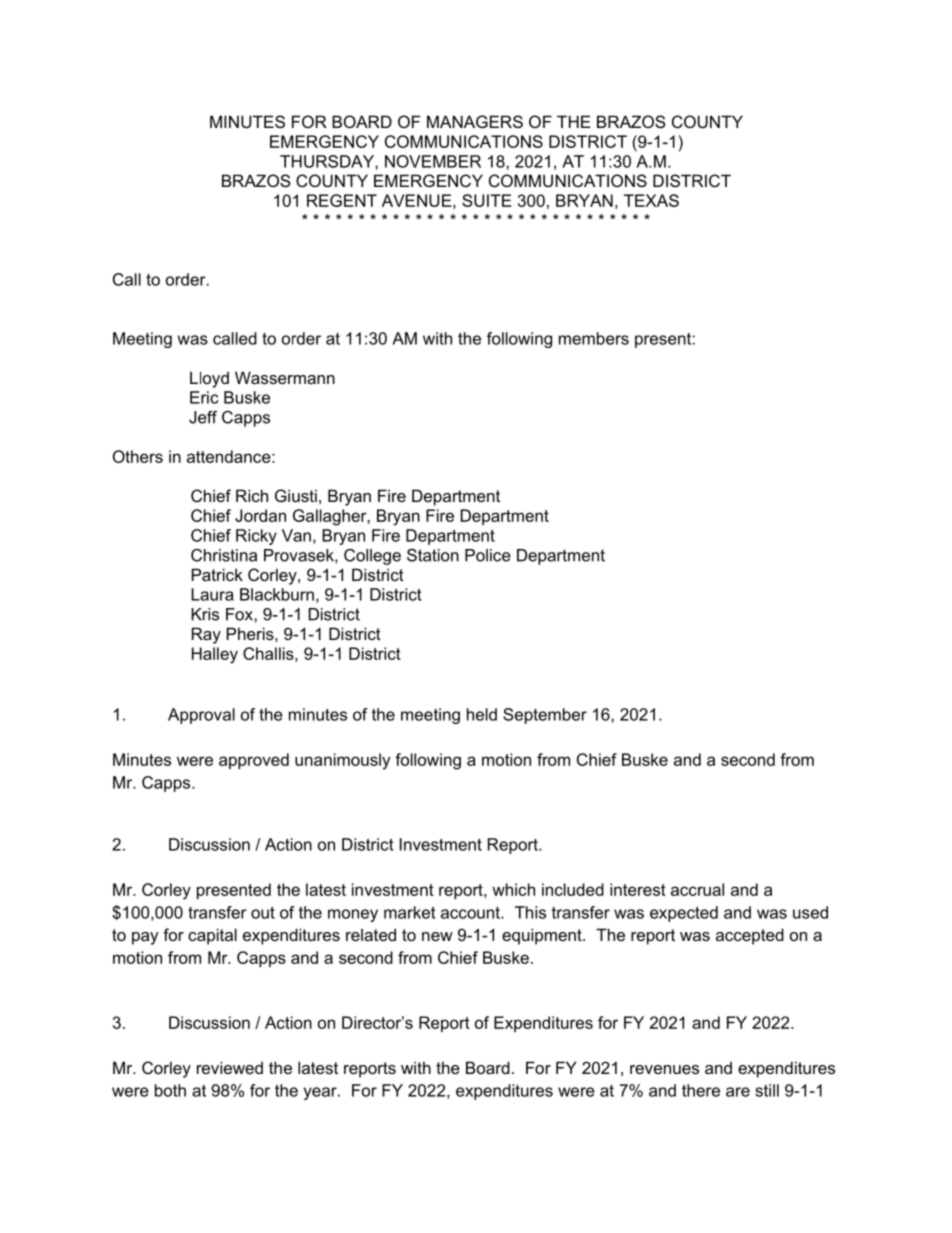 Image resolution: width=952 pixels, height=1233 pixels. I want to click on members, so click(594, 338).
